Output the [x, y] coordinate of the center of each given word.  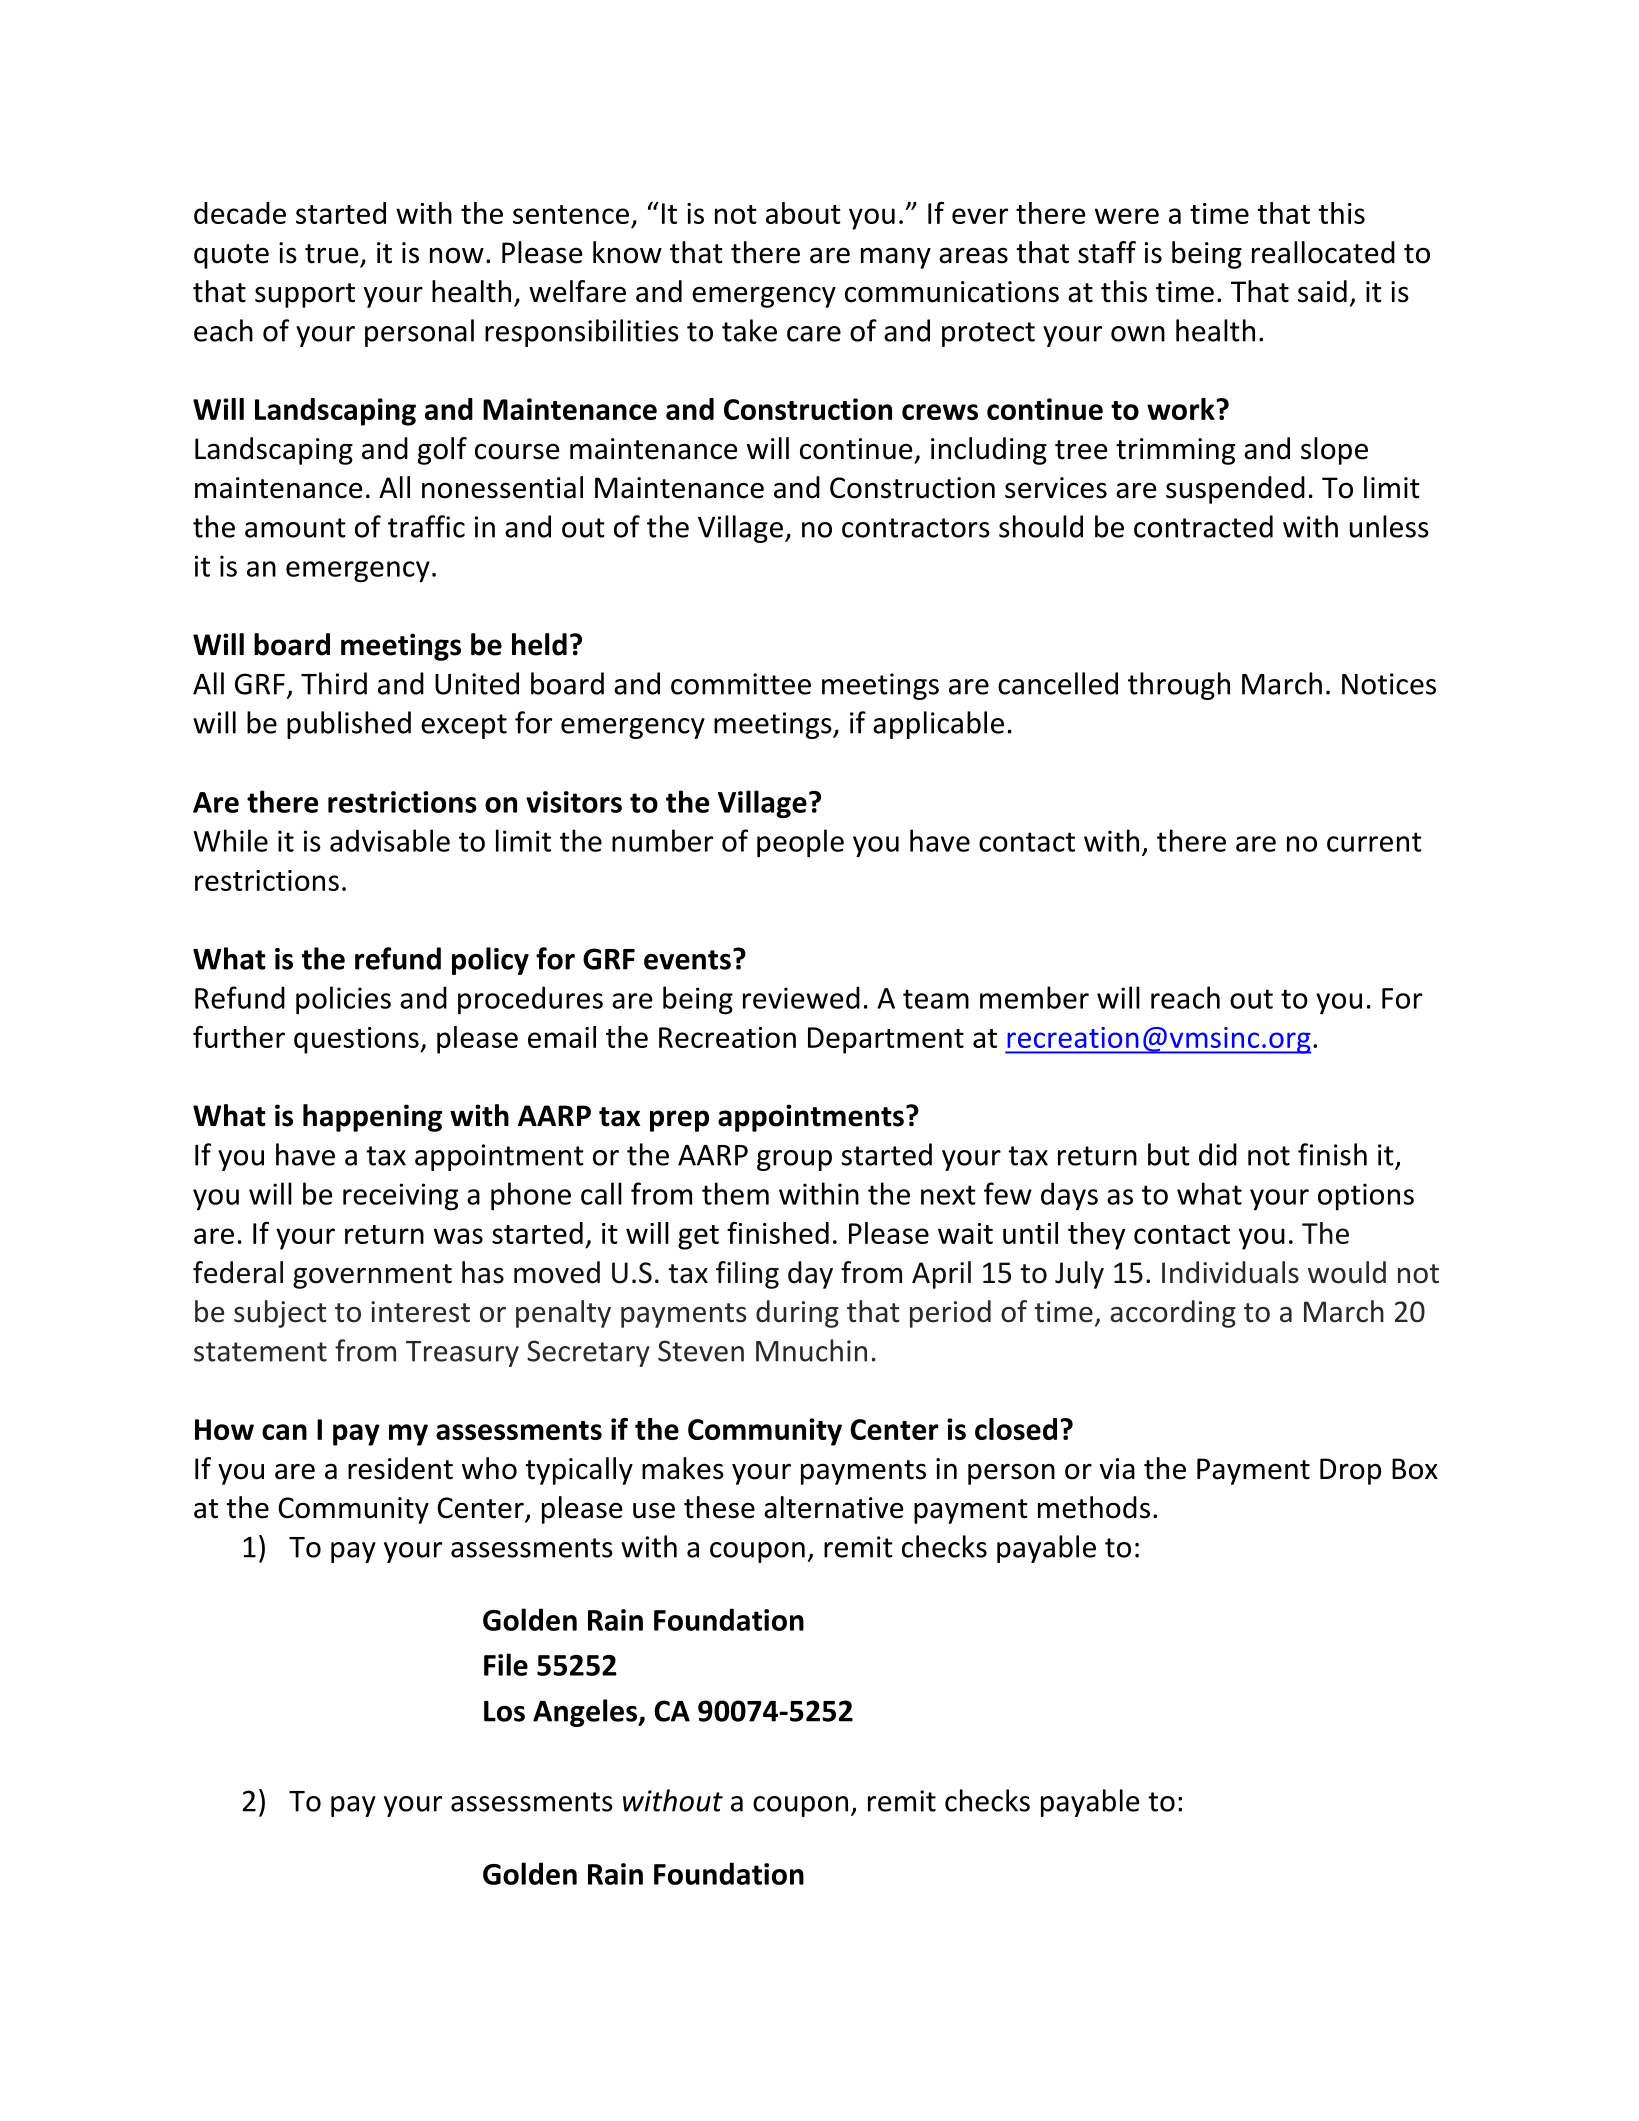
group [794, 1160]
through [1179, 686]
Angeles [586, 1713]
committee [741, 684]
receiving [400, 1197]
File [506, 1664]
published [349, 725]
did [1218, 1154]
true [332, 254]
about [803, 213]
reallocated [1323, 252]
